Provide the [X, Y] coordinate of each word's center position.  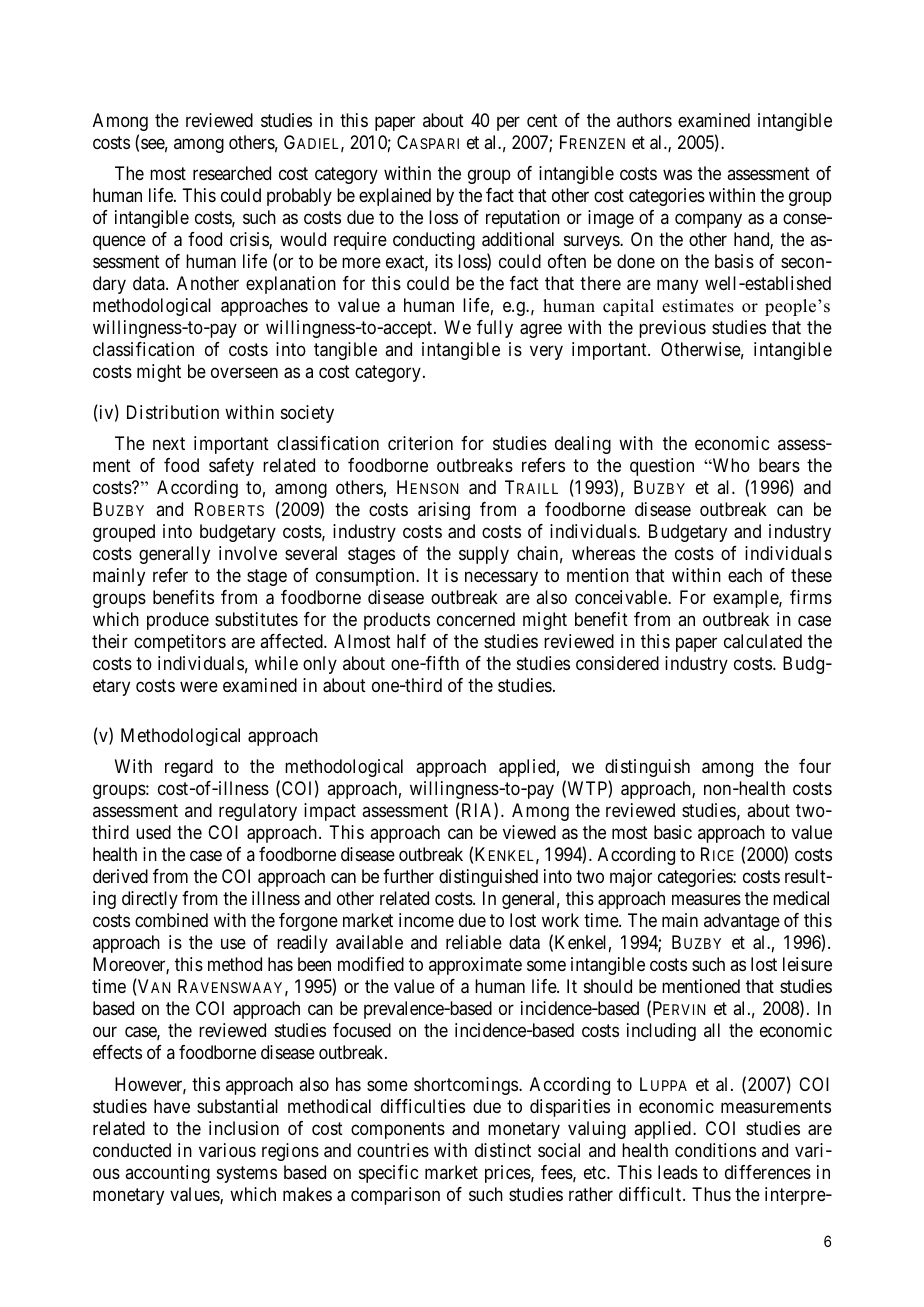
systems [247, 1174]
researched [232, 173]
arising [444, 511]
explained [395, 197]
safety [231, 467]
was [677, 175]
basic [673, 832]
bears [779, 465]
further [408, 876]
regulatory [258, 812]
